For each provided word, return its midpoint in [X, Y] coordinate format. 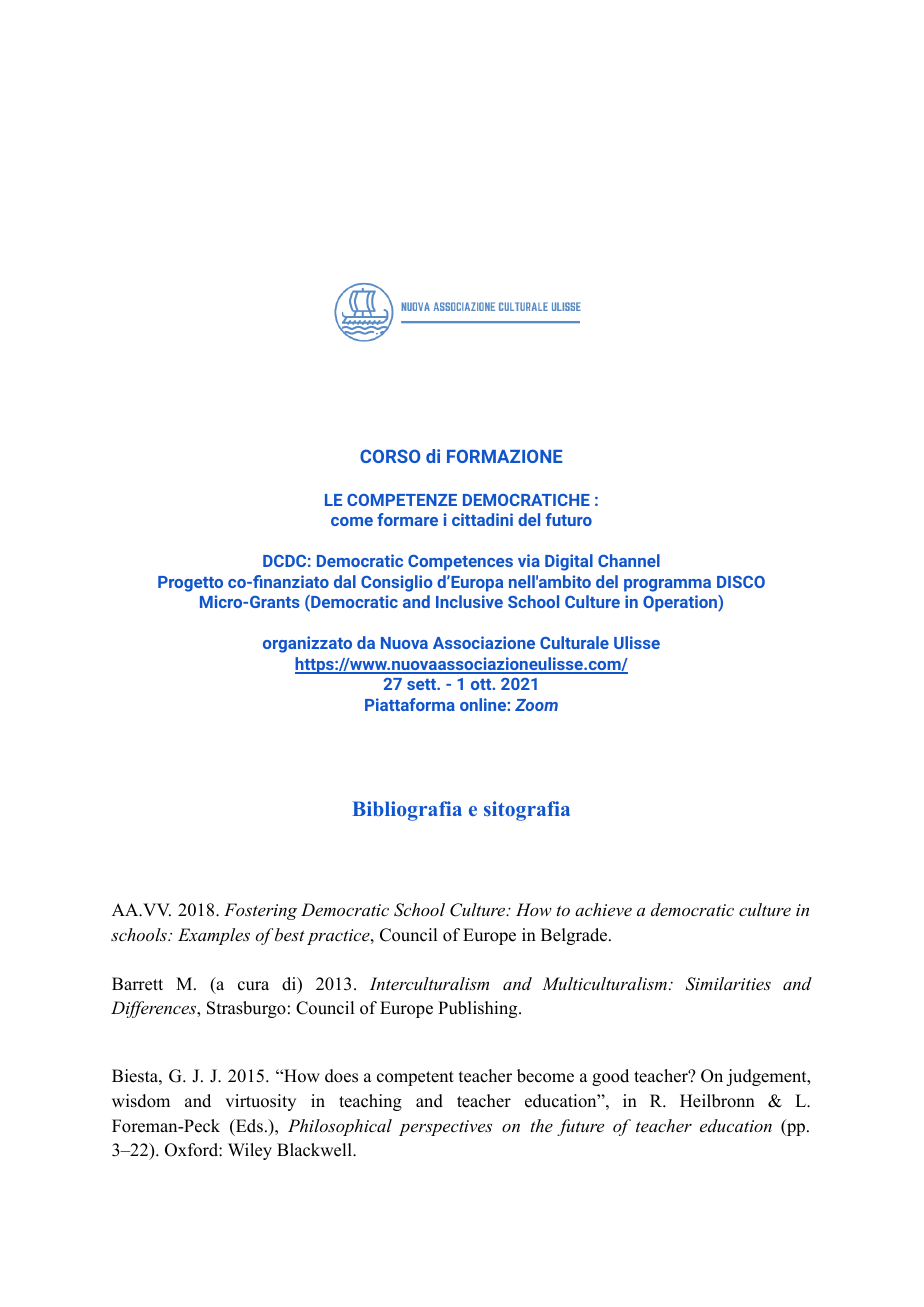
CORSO [390, 456]
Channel [629, 560]
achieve [603, 909]
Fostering [260, 911]
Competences [460, 563]
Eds [248, 1126]
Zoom [536, 705]
